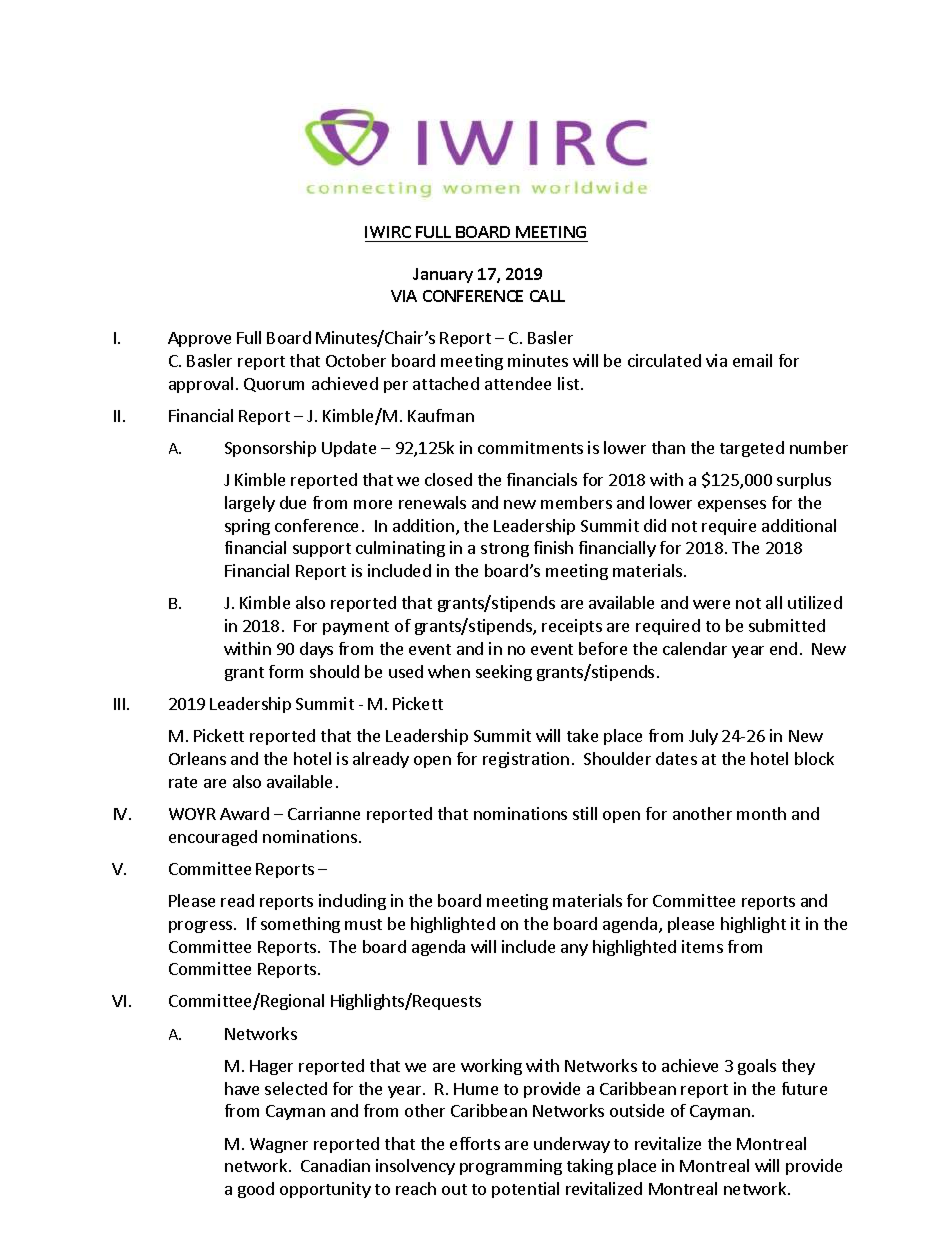 The image size is (952, 1233). Describe the element at coordinates (526, 760) in the image. I see `registration` at that location.
